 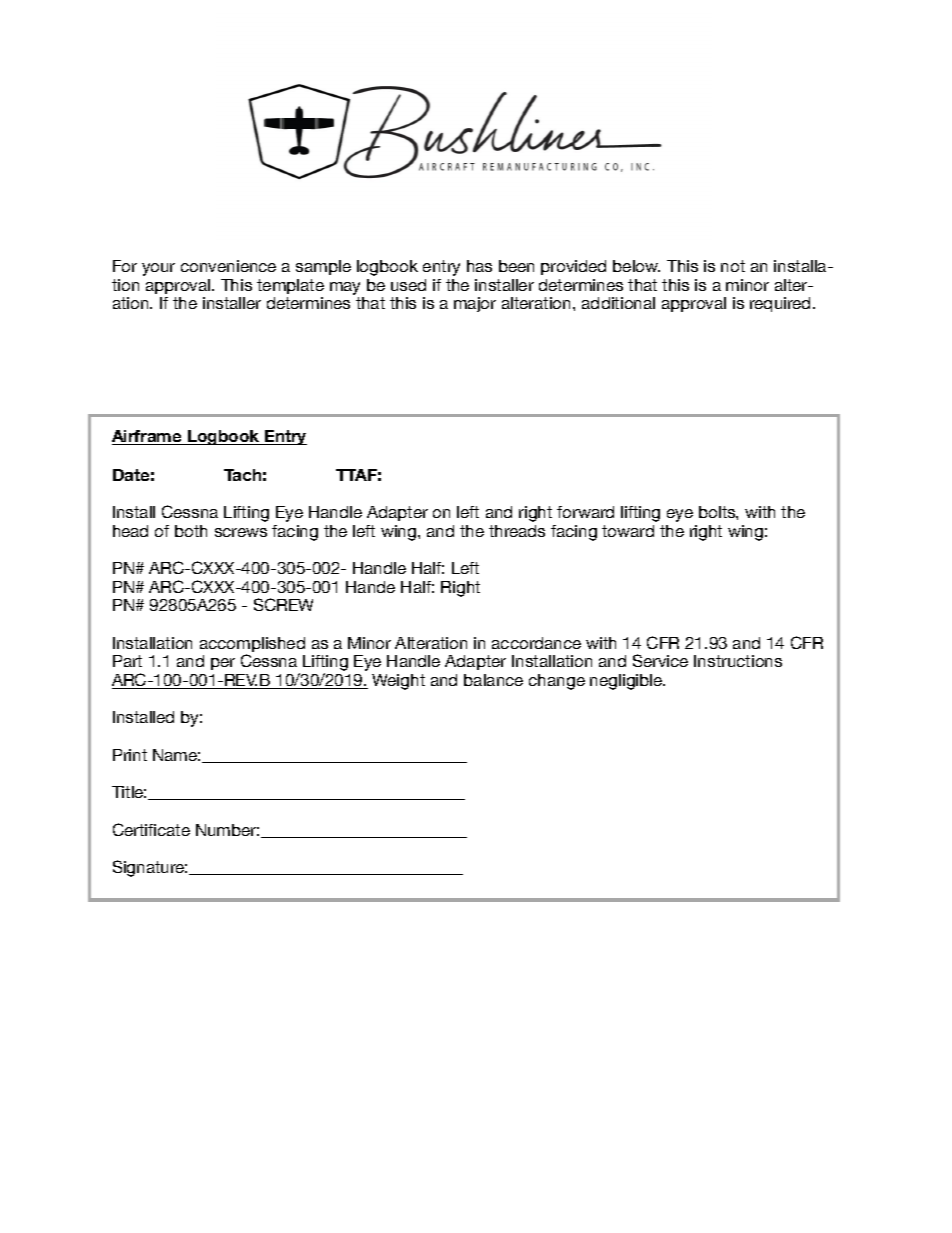 I want to click on toward, so click(x=628, y=531).
